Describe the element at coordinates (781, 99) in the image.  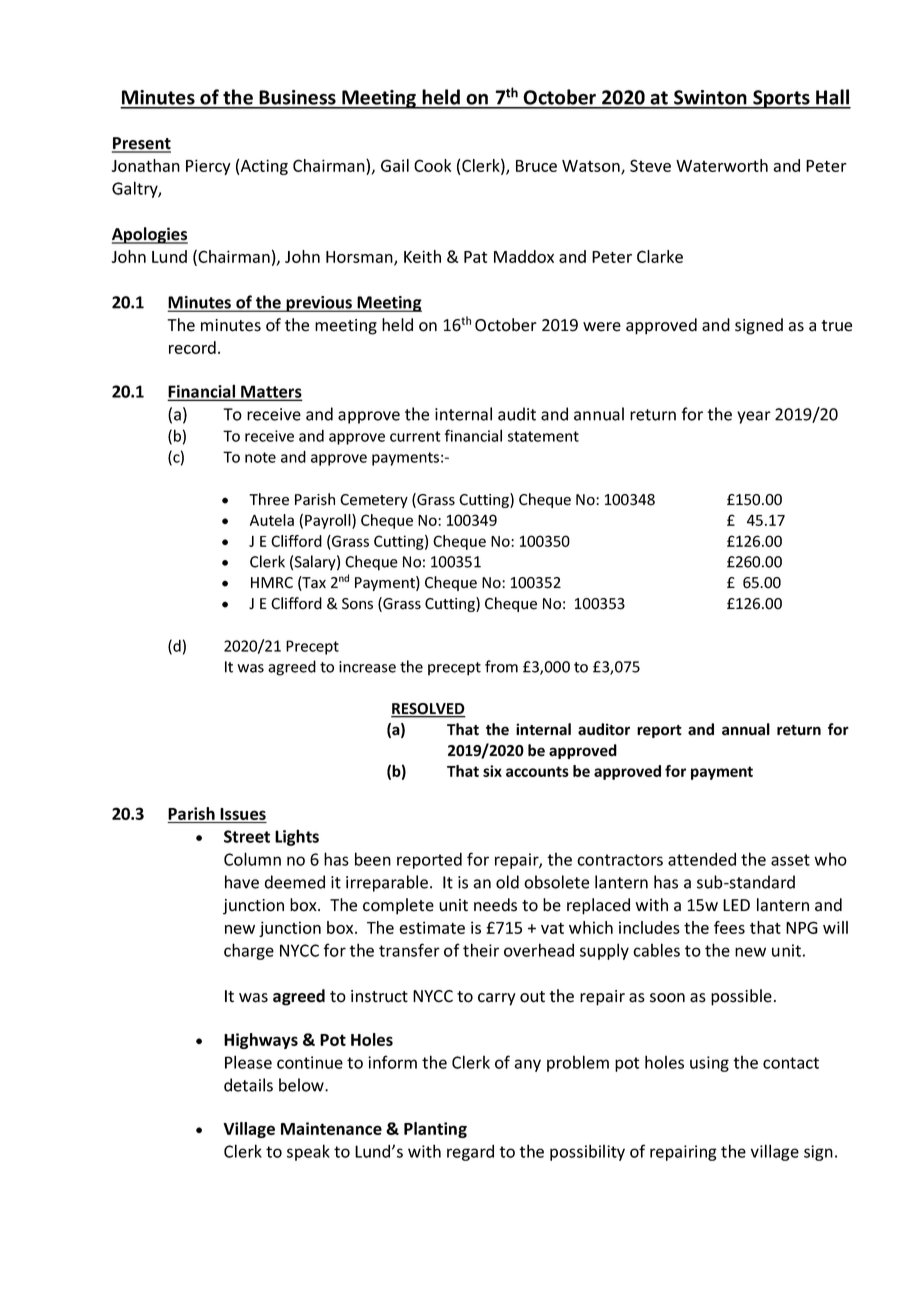
I see `Sports` at that location.
